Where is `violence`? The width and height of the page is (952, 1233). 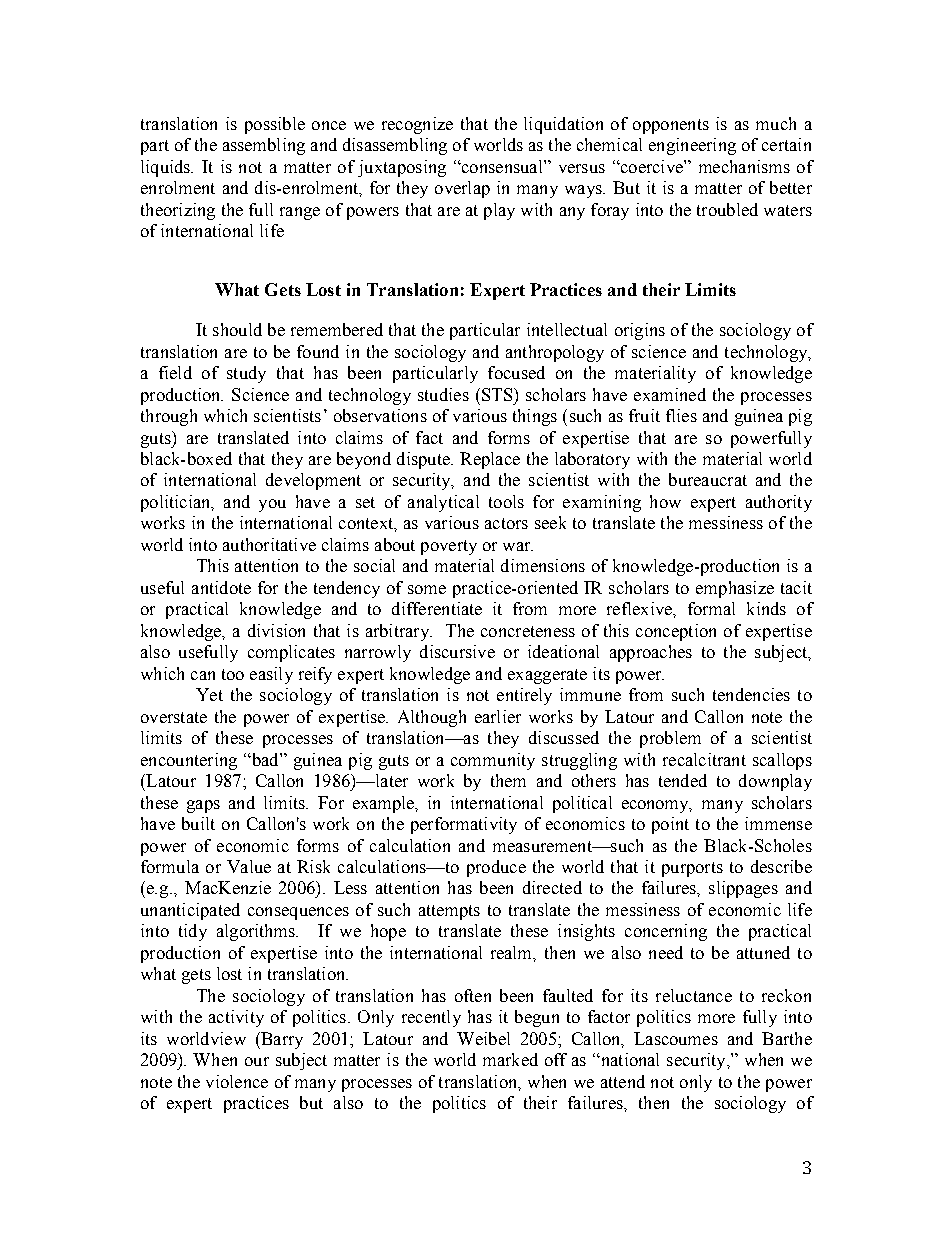
violence is located at coordinates (237, 1081).
